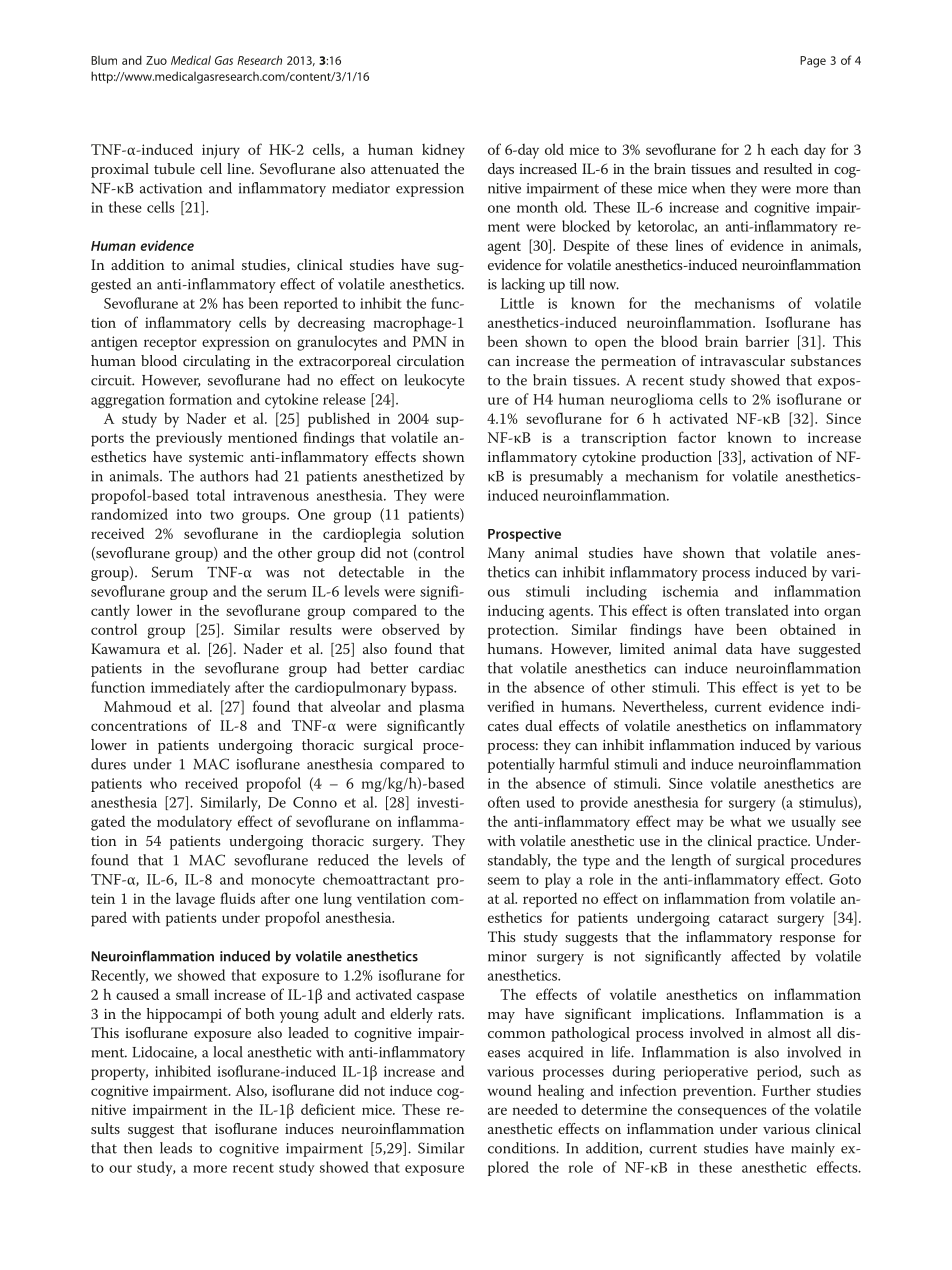 The width and height of the screenshot is (952, 1270). Describe the element at coordinates (813, 62) in the screenshot. I see `Page` at that location.
